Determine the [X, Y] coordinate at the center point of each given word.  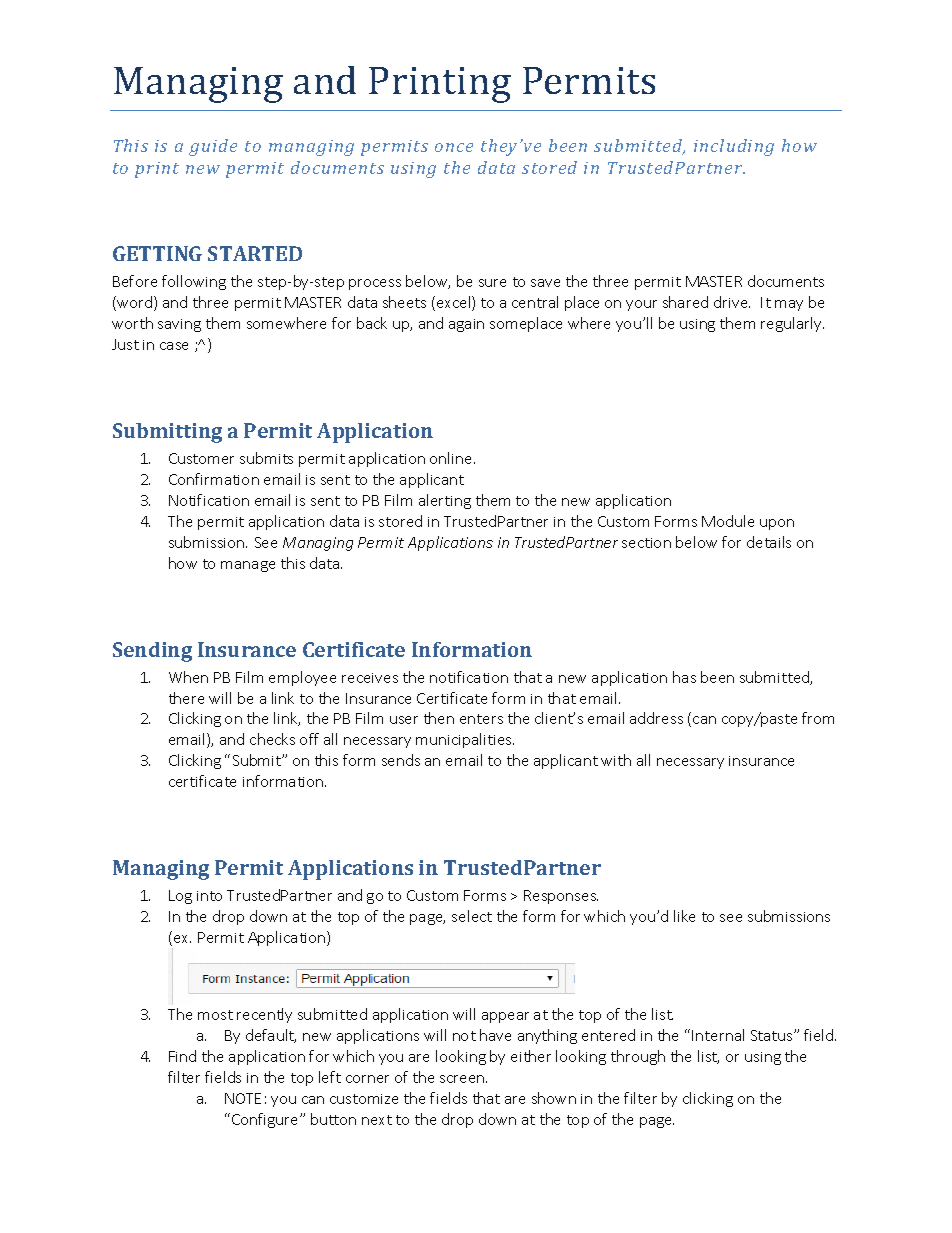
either [531, 1056]
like [684, 916]
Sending [152, 652]
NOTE [243, 1098]
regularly [792, 324]
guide [213, 147]
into [209, 896]
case [174, 346]
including [734, 147]
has [684, 677]
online [452, 458]
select [472, 916]
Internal [718, 1035]
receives [370, 678]
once [454, 147]
